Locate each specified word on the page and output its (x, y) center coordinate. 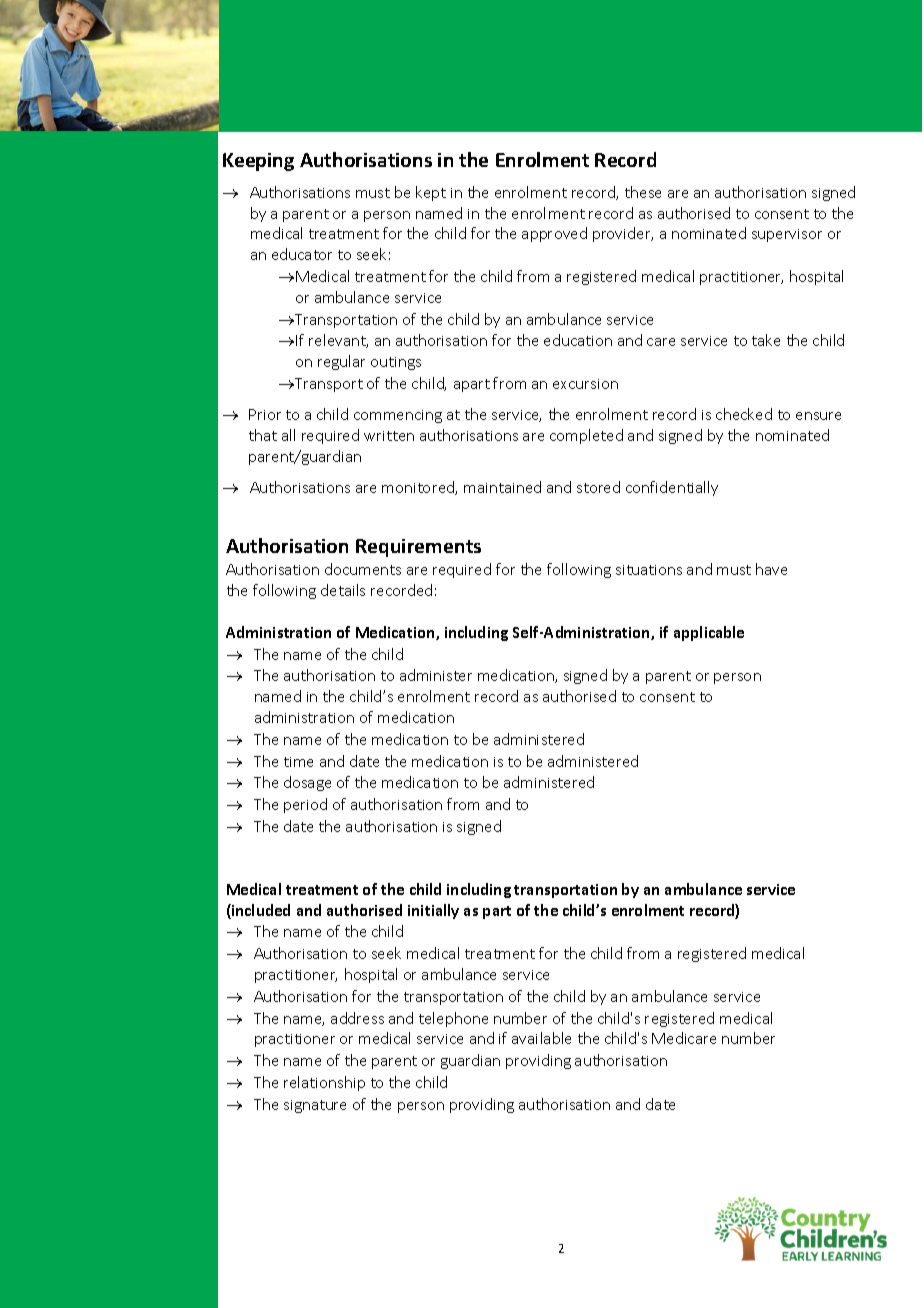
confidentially (672, 488)
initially (433, 911)
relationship (324, 1083)
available (541, 1038)
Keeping (258, 162)
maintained (502, 487)
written (389, 436)
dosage (307, 783)
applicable (709, 633)
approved (554, 234)
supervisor (787, 235)
